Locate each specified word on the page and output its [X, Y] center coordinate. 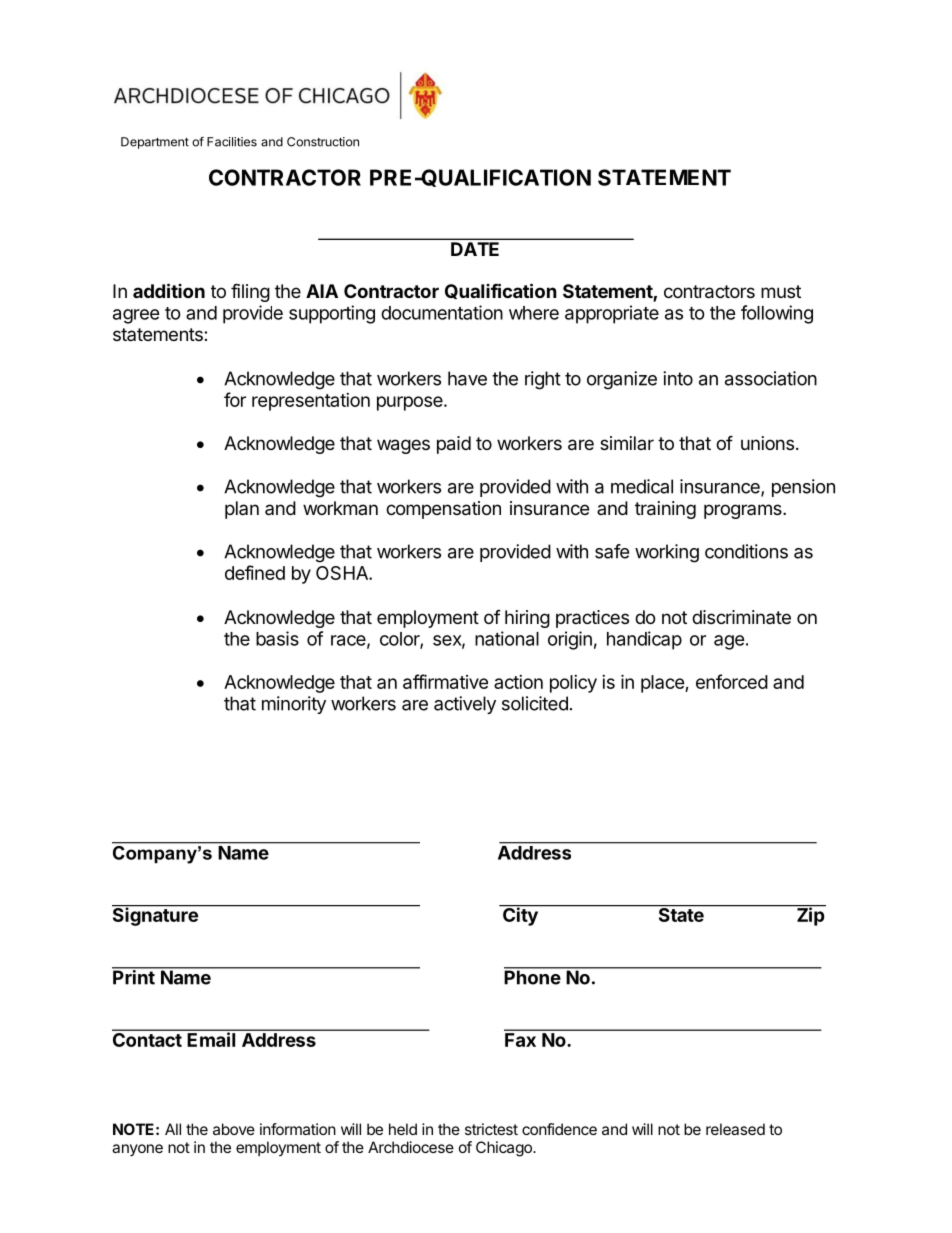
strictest [491, 1129]
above [234, 1129]
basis [277, 638]
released [735, 1129]
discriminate [741, 617]
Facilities [232, 142]
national [507, 638]
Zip [810, 916]
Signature [156, 915]
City [520, 915]
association [771, 378]
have [467, 378]
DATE [475, 249]
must [781, 291]
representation [311, 402]
